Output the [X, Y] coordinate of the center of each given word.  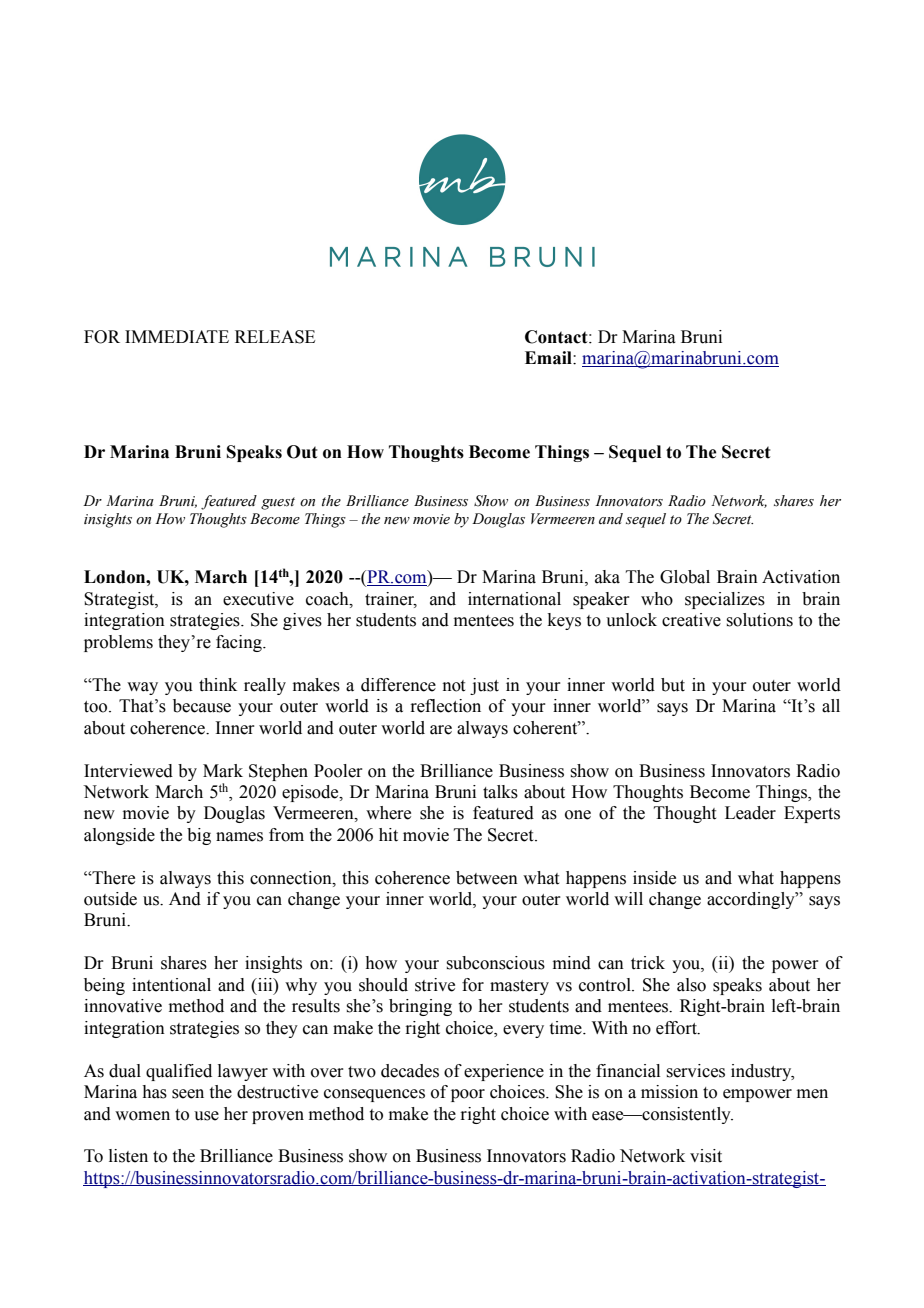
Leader [750, 813]
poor [468, 1095]
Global [685, 577]
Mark [223, 771]
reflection [445, 706]
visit [706, 1156]
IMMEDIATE [177, 336]
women [142, 1116]
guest [278, 503]
